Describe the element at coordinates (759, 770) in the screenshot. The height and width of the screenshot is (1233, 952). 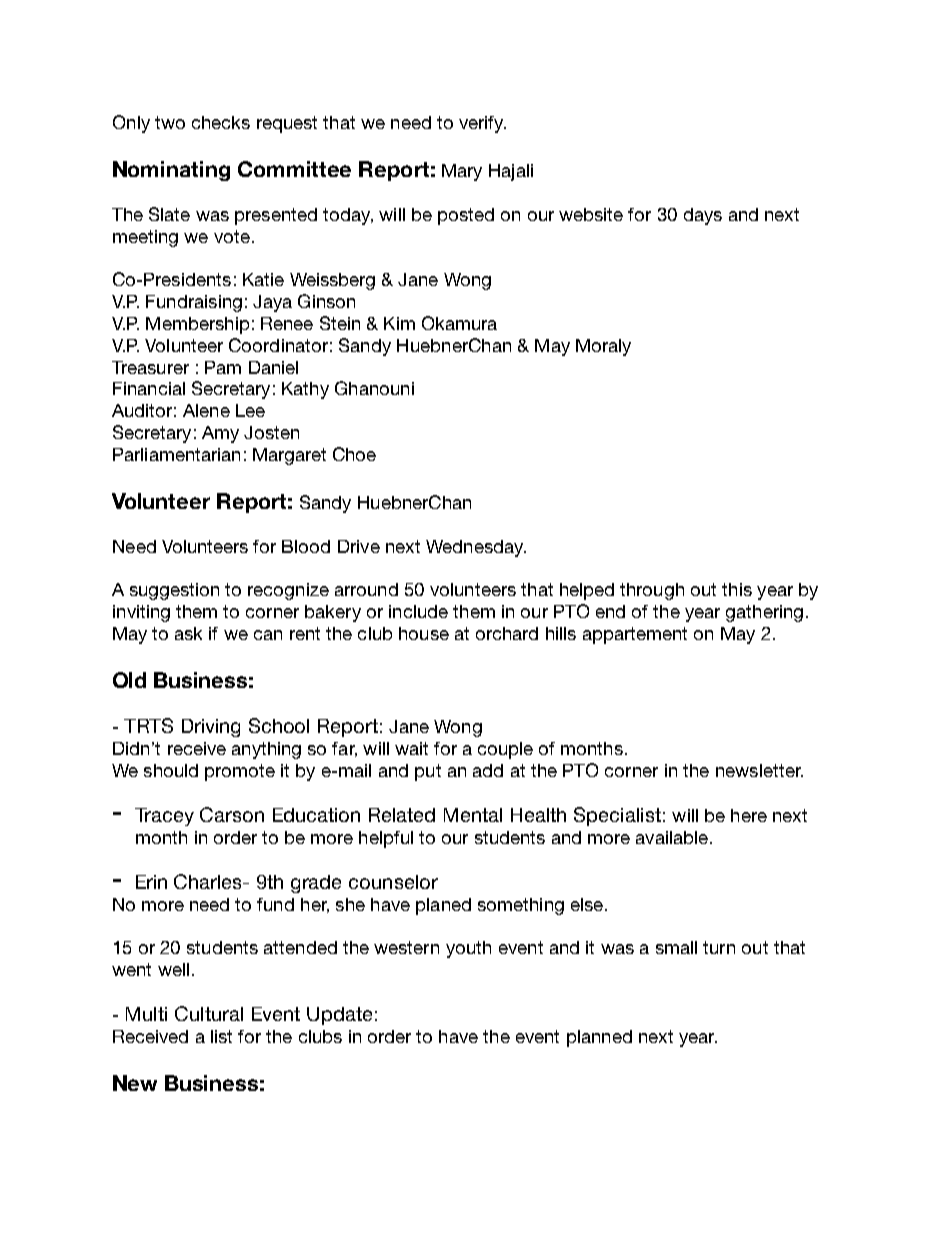
I see `newsletter` at that location.
